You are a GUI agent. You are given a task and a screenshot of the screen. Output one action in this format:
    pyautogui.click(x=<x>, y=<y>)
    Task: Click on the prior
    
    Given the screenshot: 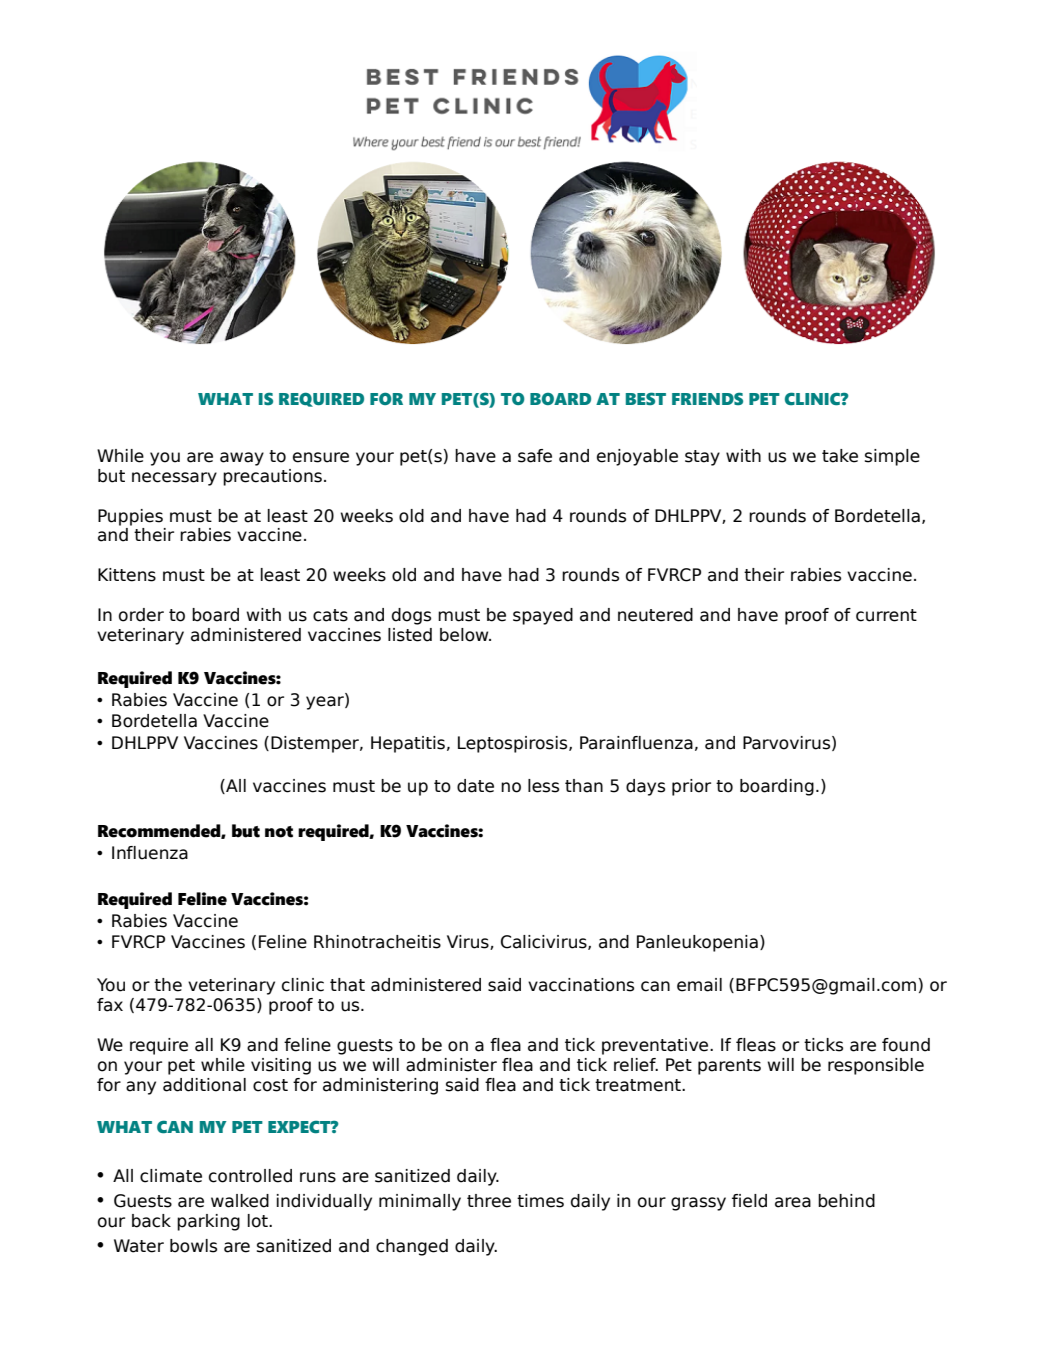 What is the action you would take?
    pyautogui.click(x=691, y=787)
